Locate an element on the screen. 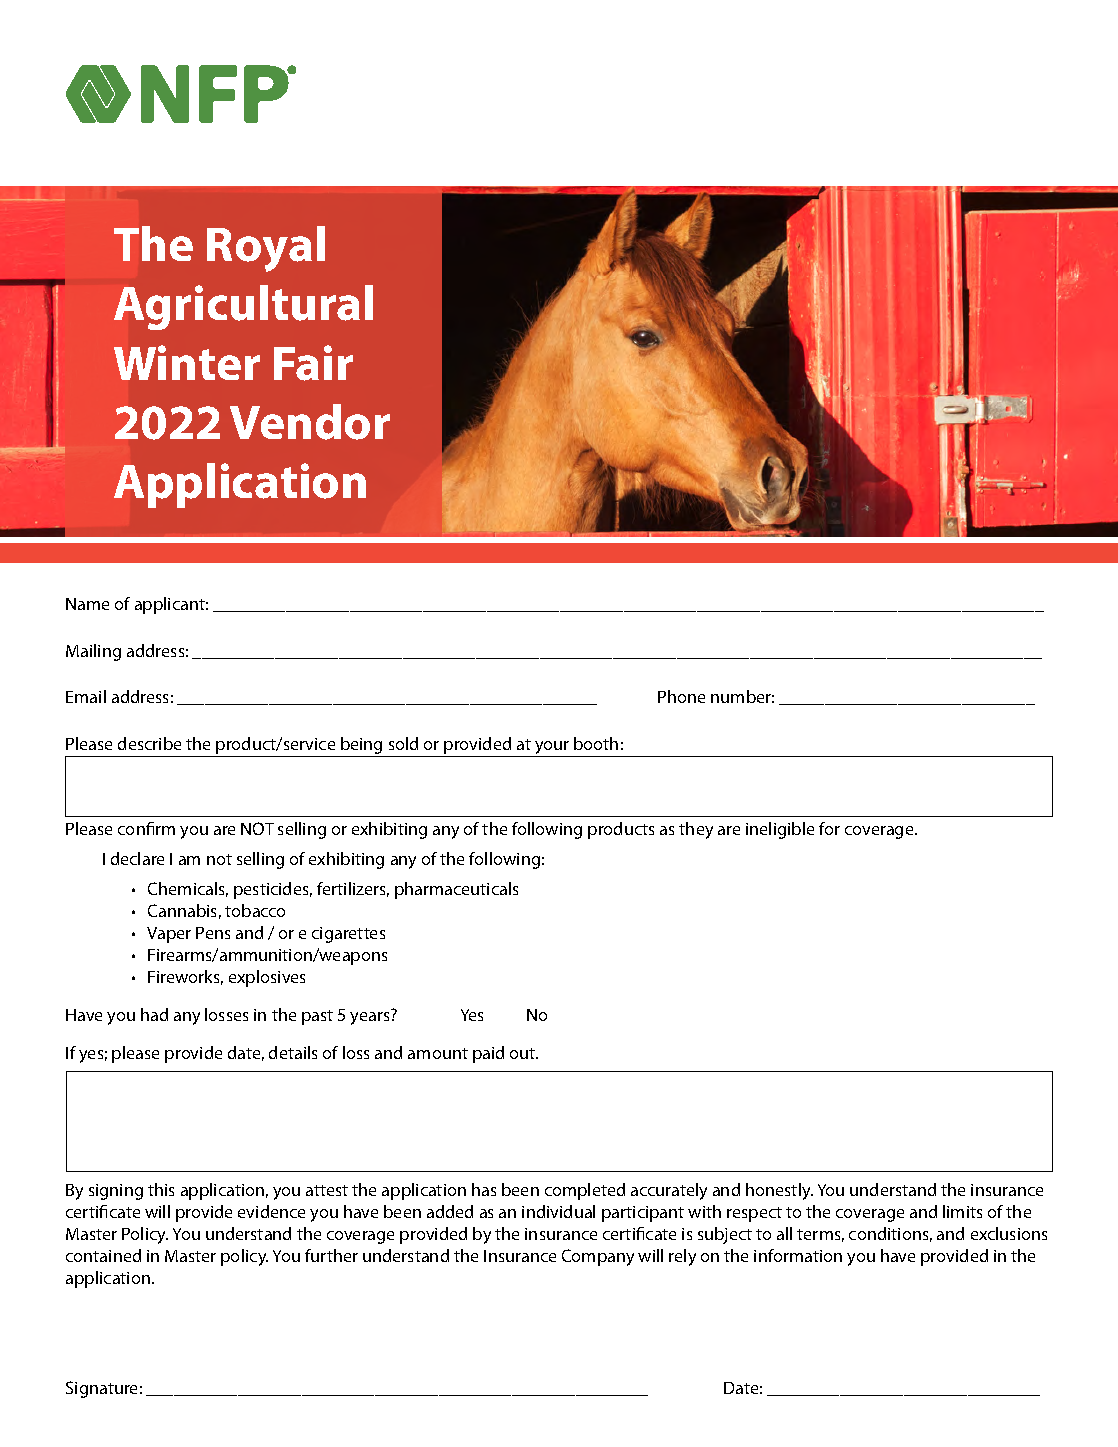 The image size is (1118, 1447). this is located at coordinates (161, 1189).
